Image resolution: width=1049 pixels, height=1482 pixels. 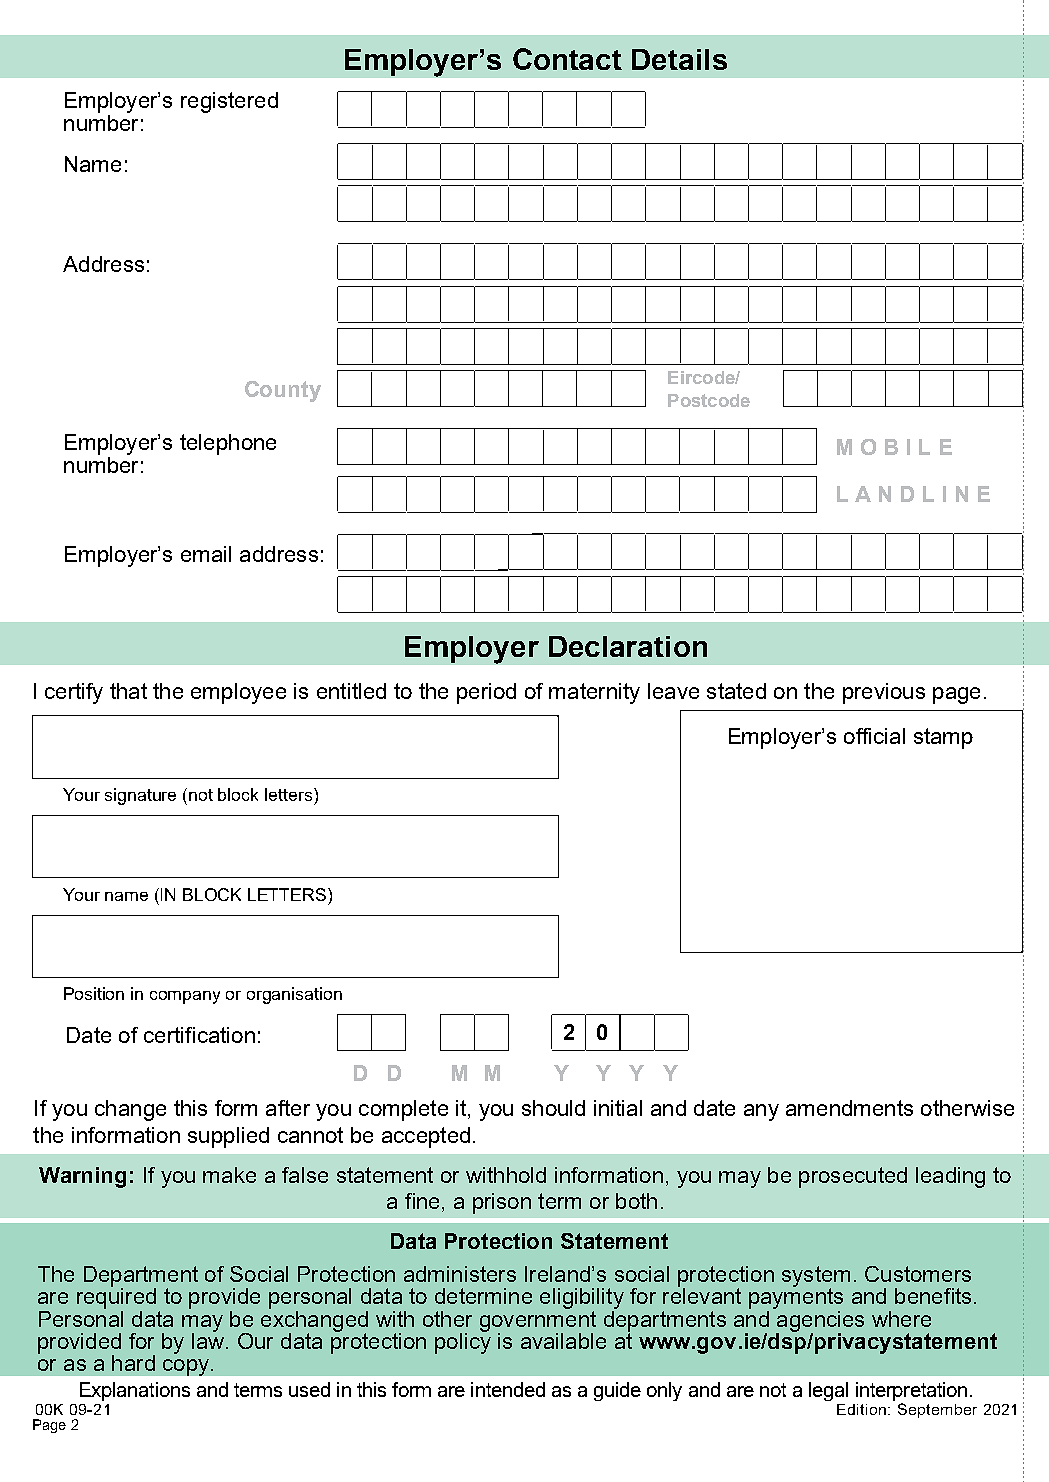 What do you see at coordinates (849, 1108) in the page?
I see `amendments` at bounding box center [849, 1108].
